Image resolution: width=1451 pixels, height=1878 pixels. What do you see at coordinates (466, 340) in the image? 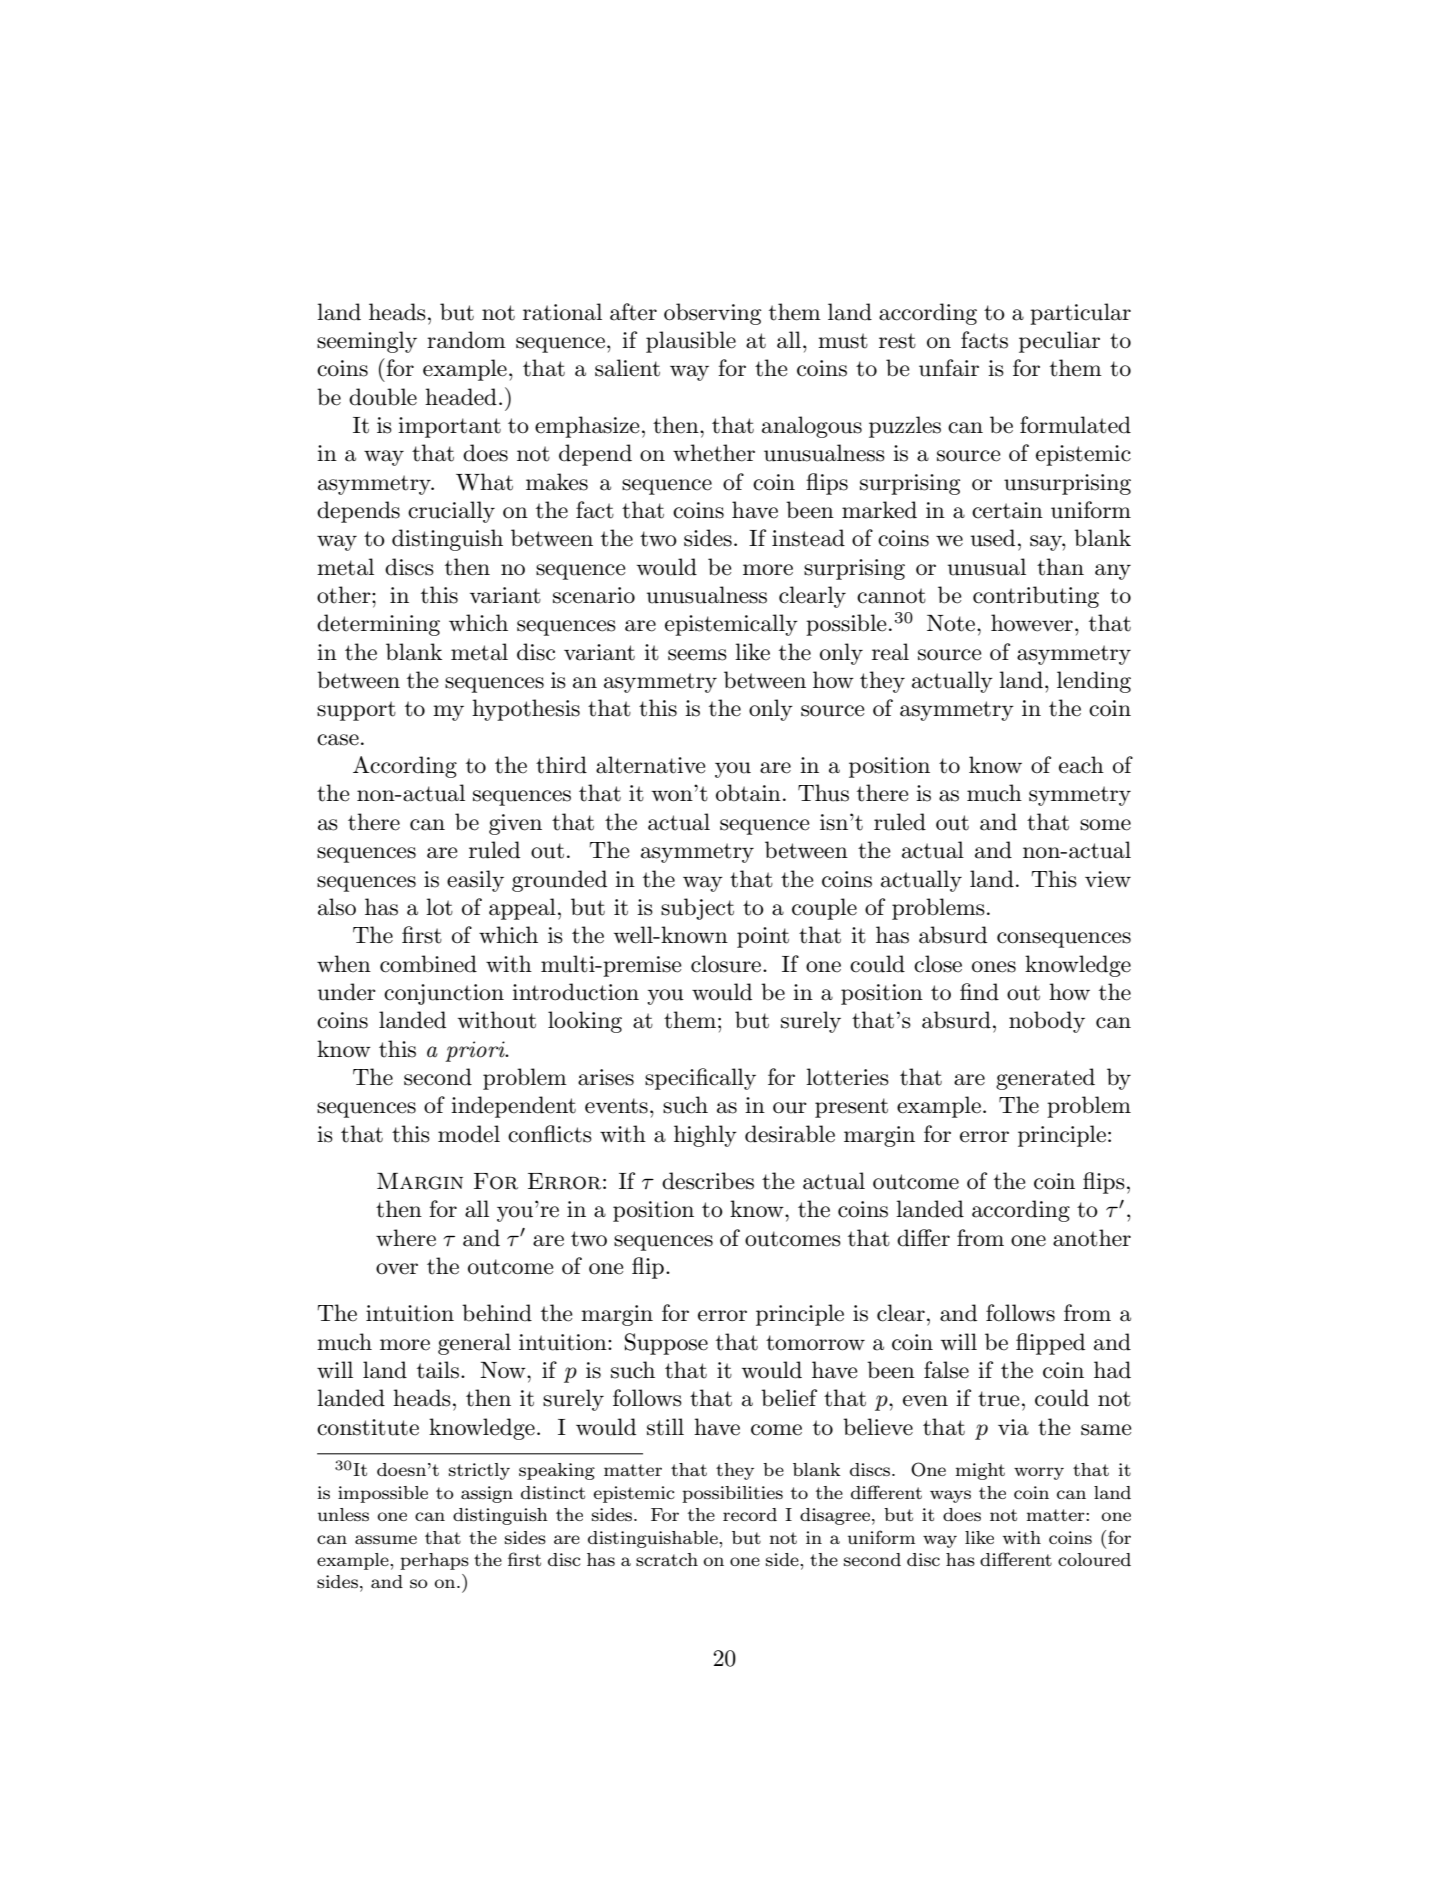
I see `random` at bounding box center [466, 340].
